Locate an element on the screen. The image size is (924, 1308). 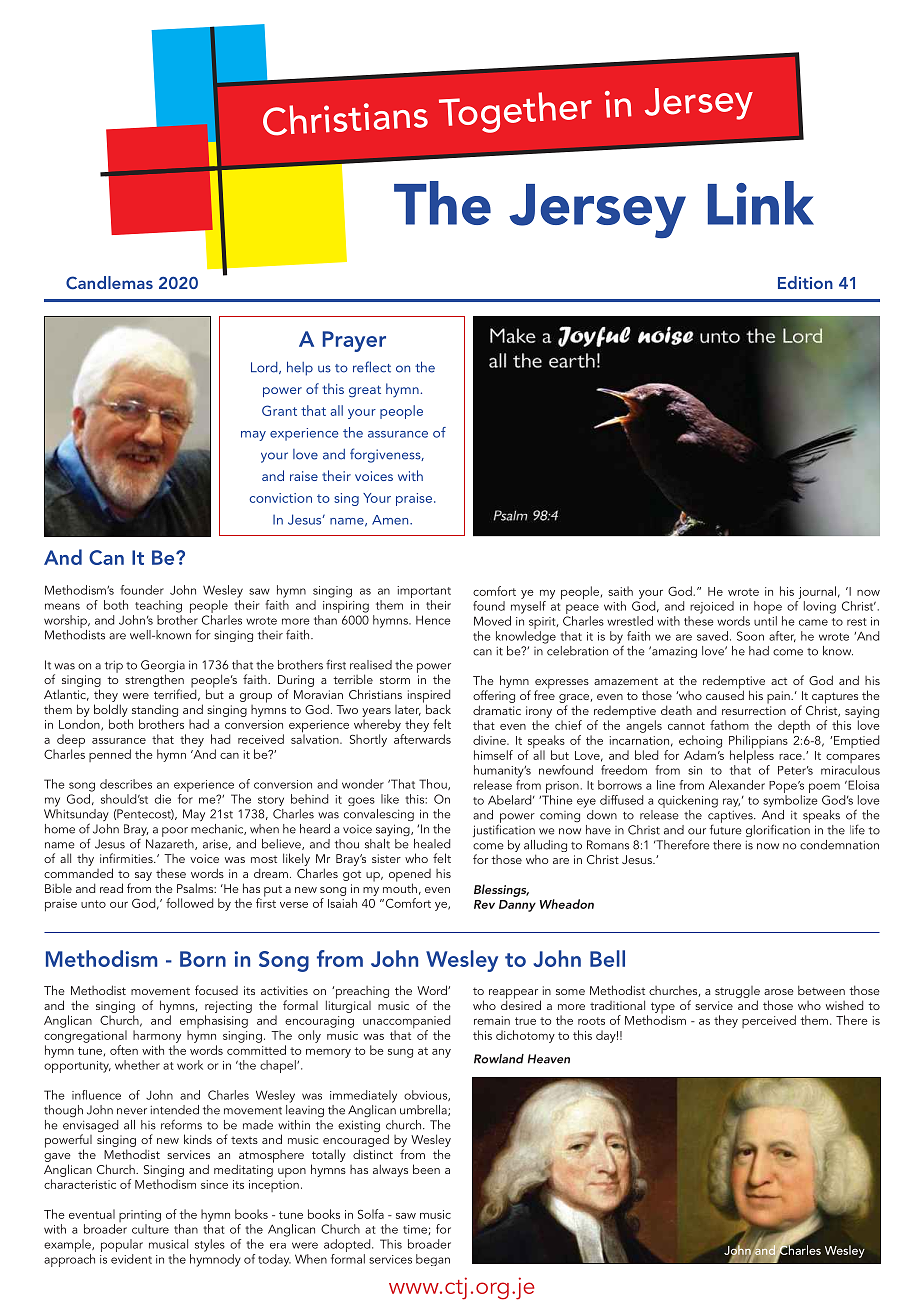
Philippians is located at coordinates (758, 743).
